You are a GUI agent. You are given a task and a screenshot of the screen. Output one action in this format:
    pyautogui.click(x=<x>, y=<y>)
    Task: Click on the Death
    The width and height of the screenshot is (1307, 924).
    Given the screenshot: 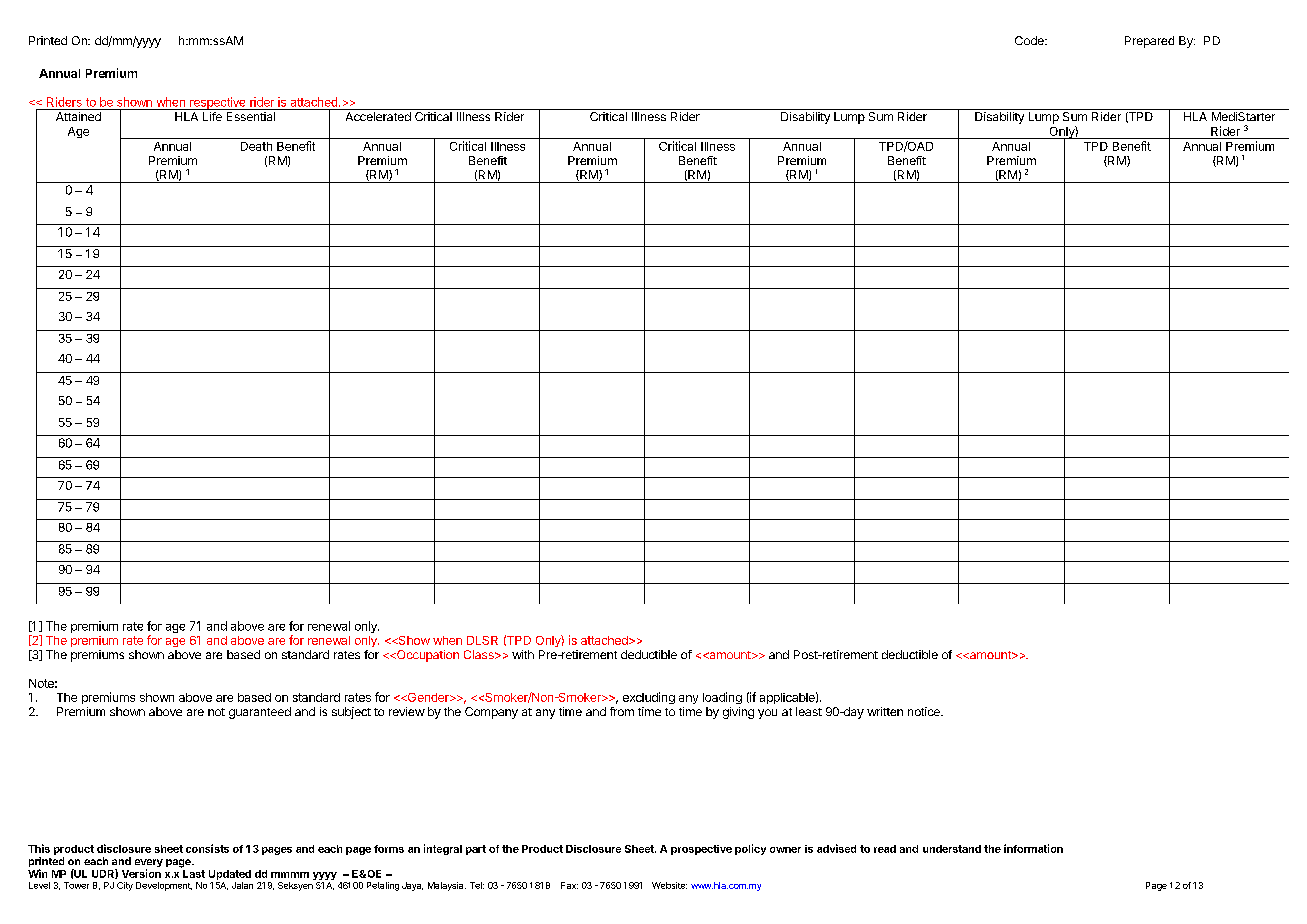 What is the action you would take?
    pyautogui.click(x=256, y=146)
